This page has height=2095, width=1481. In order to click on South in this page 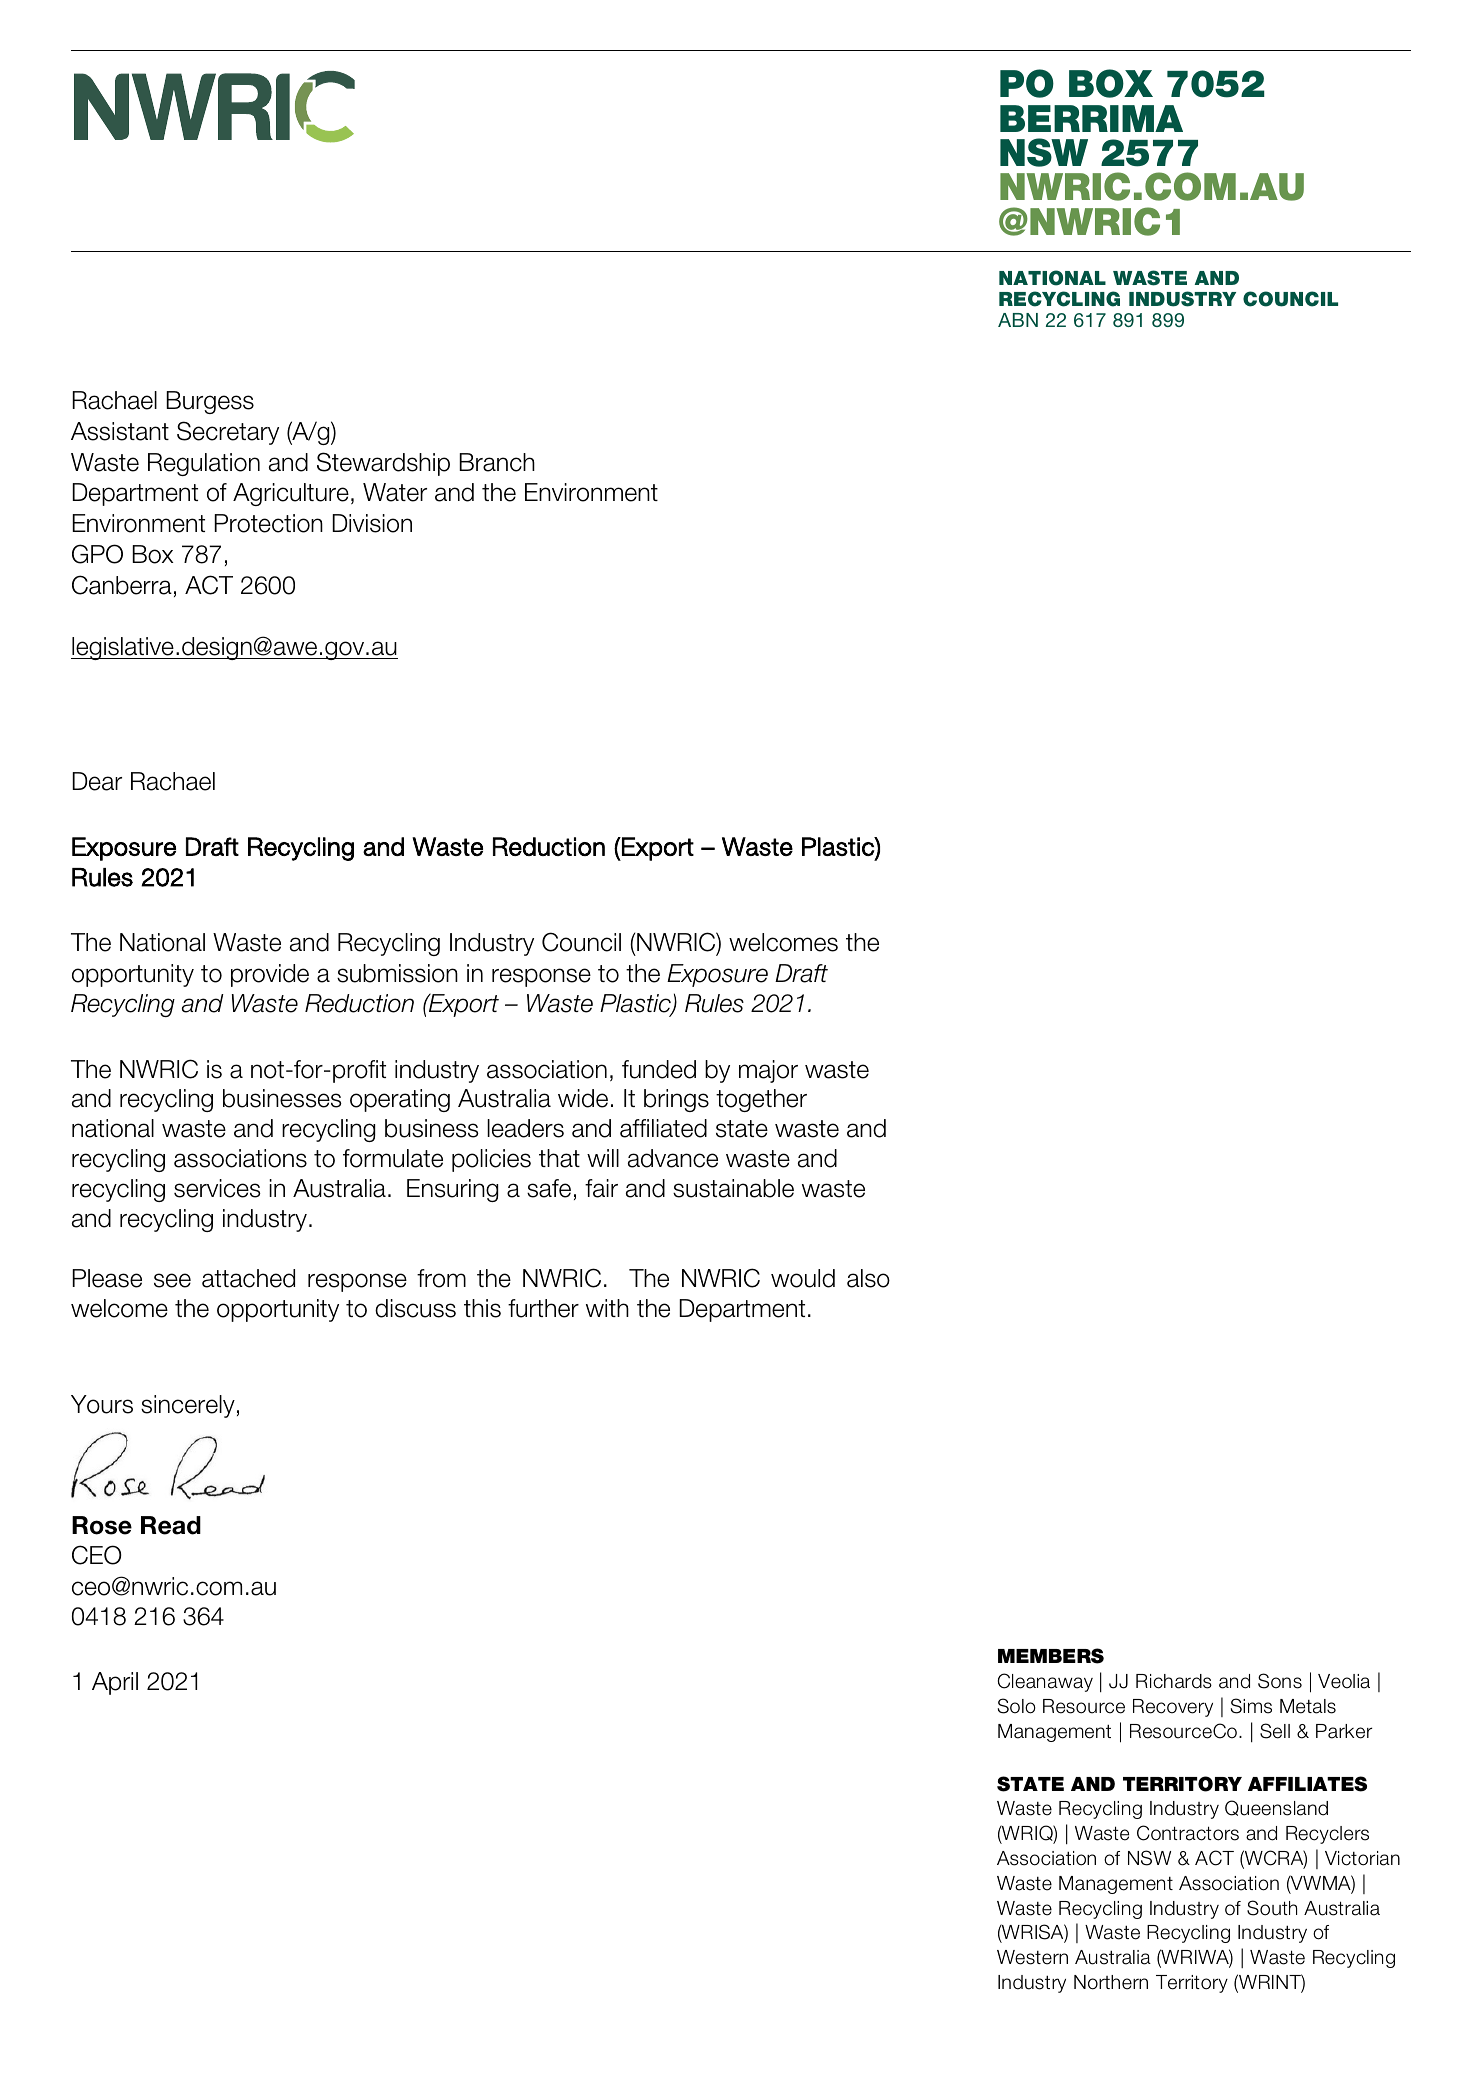, I will do `click(1272, 1908)`.
